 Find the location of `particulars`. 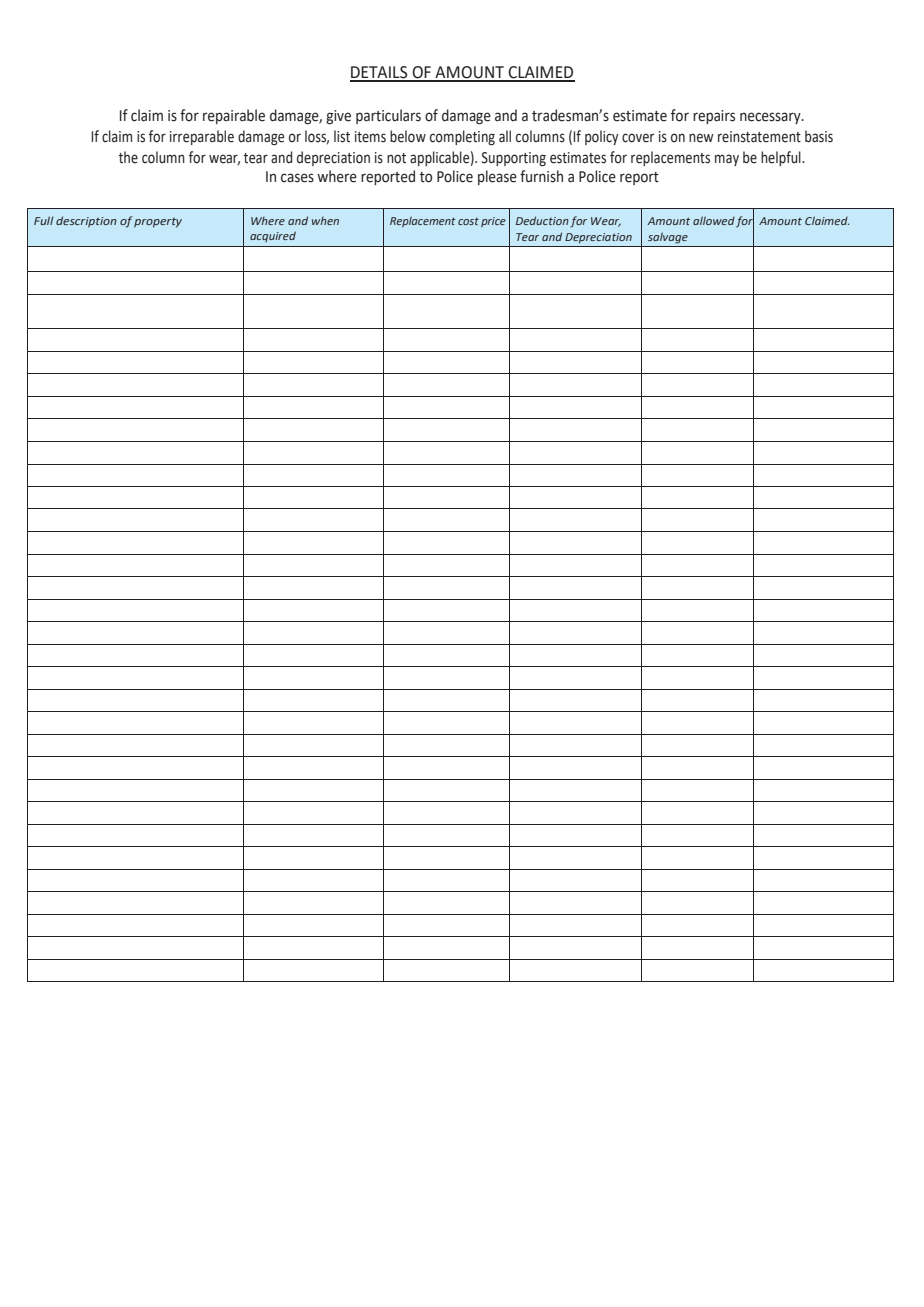

particulars is located at coordinates (388, 116).
